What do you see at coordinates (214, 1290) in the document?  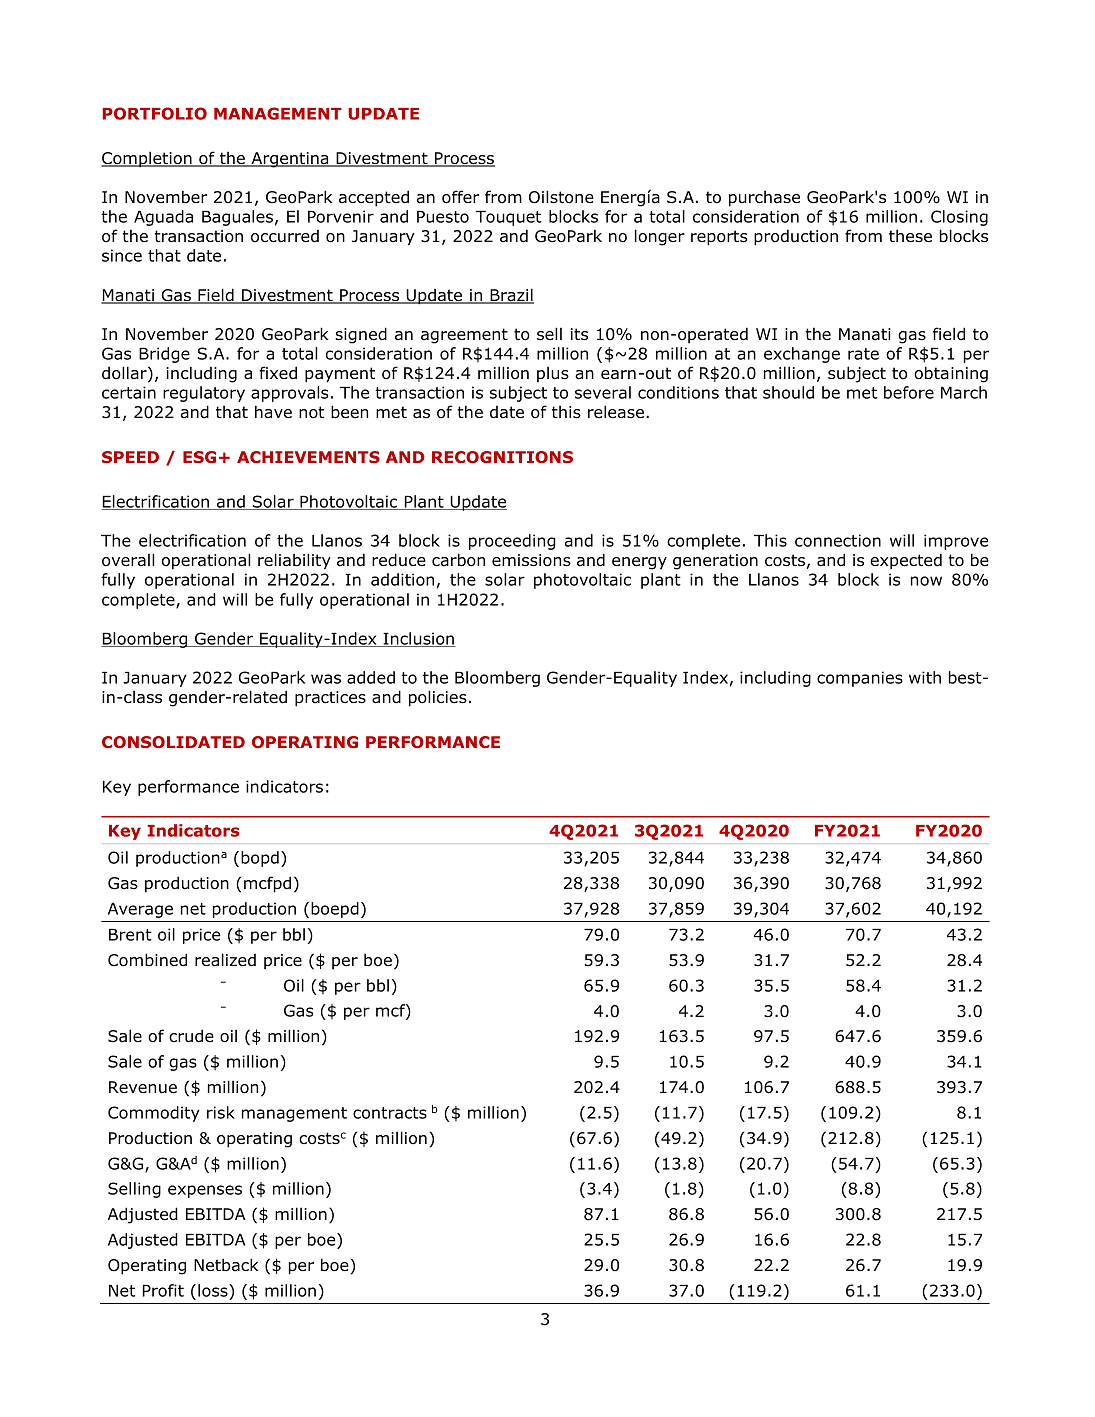 I see `loss` at bounding box center [214, 1290].
